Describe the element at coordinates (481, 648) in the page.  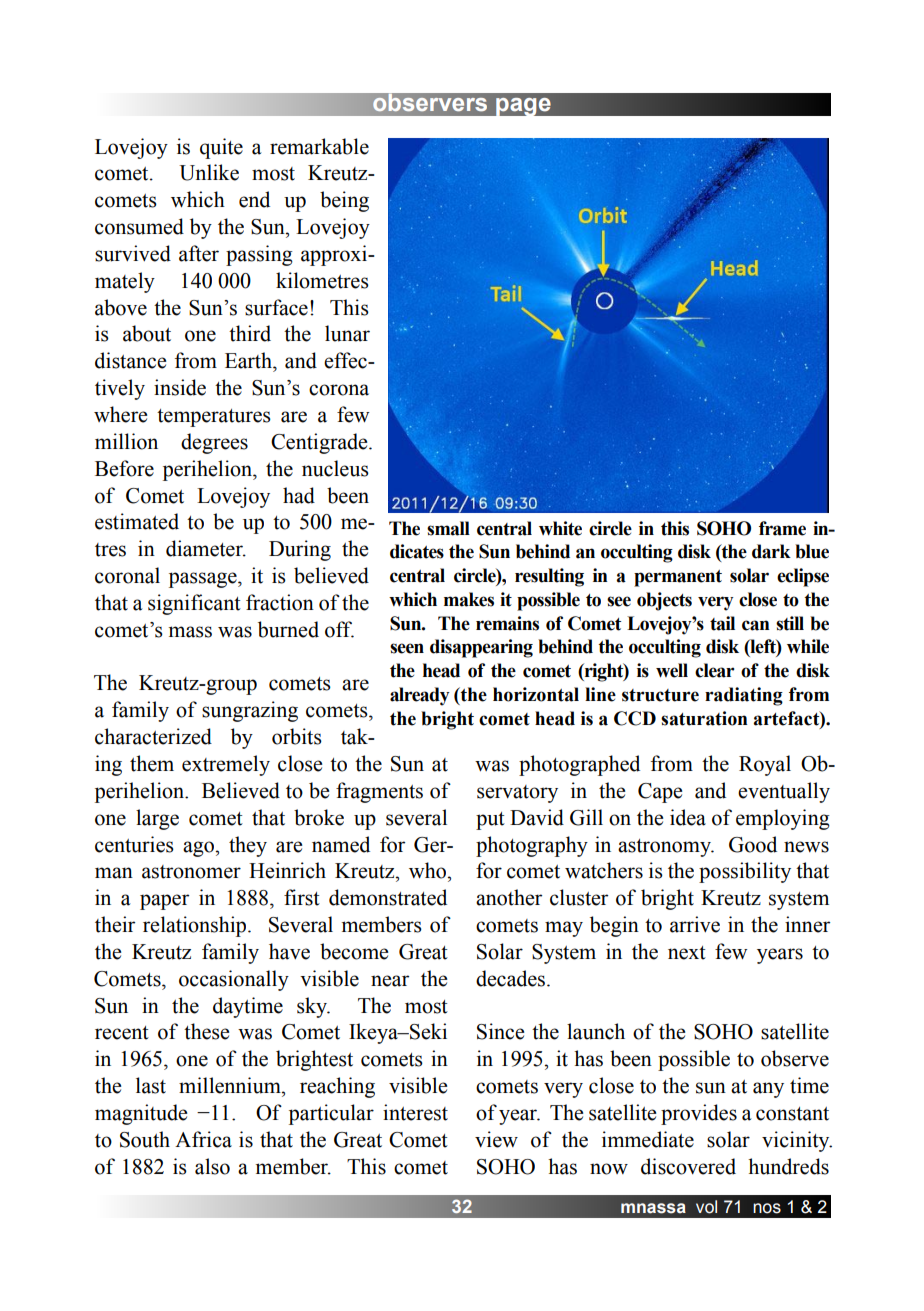
I see `disappearing` at that location.
